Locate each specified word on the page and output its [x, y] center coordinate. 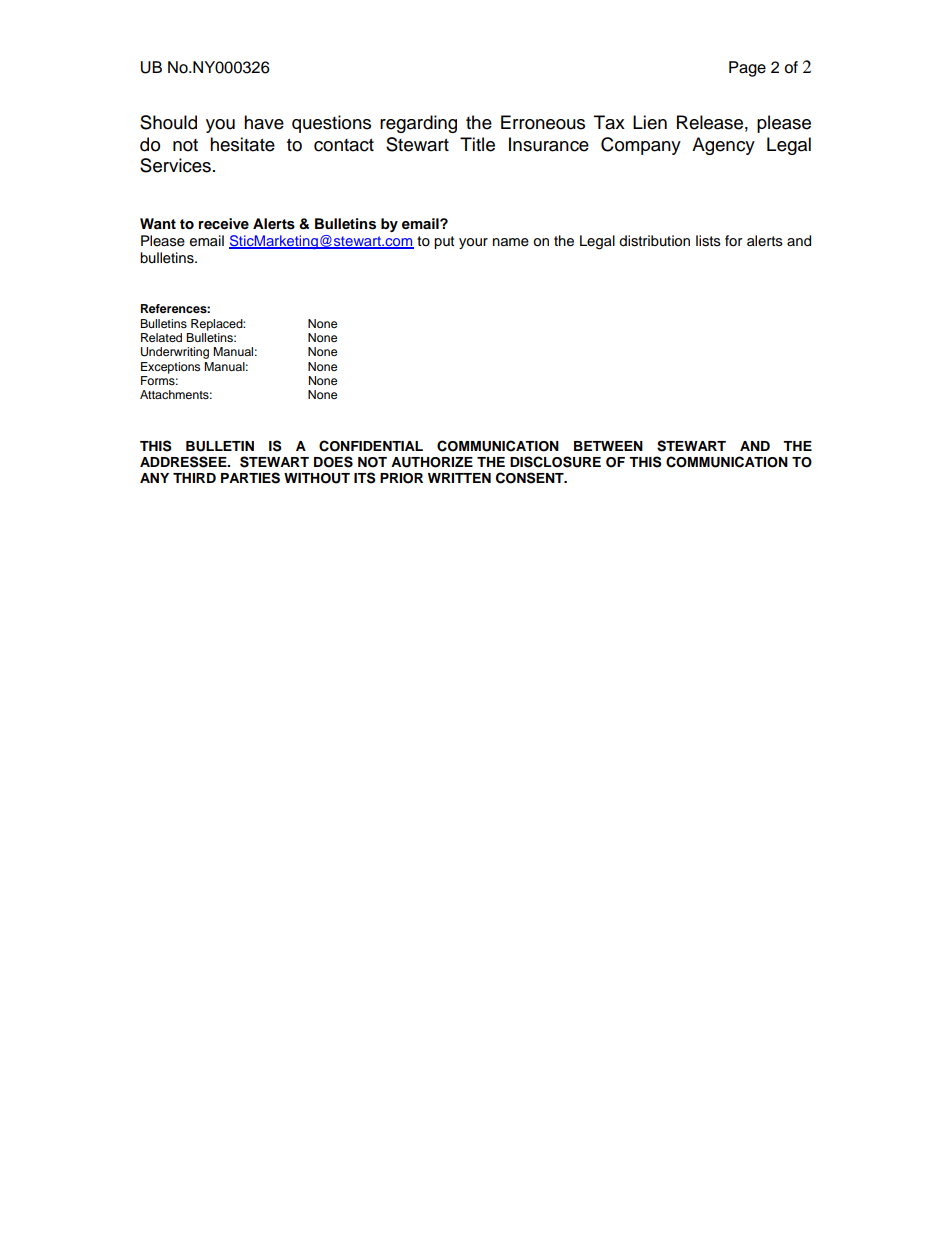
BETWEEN [608, 446]
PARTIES [250, 478]
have [264, 122]
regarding [418, 124]
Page [747, 69]
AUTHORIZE [432, 462]
